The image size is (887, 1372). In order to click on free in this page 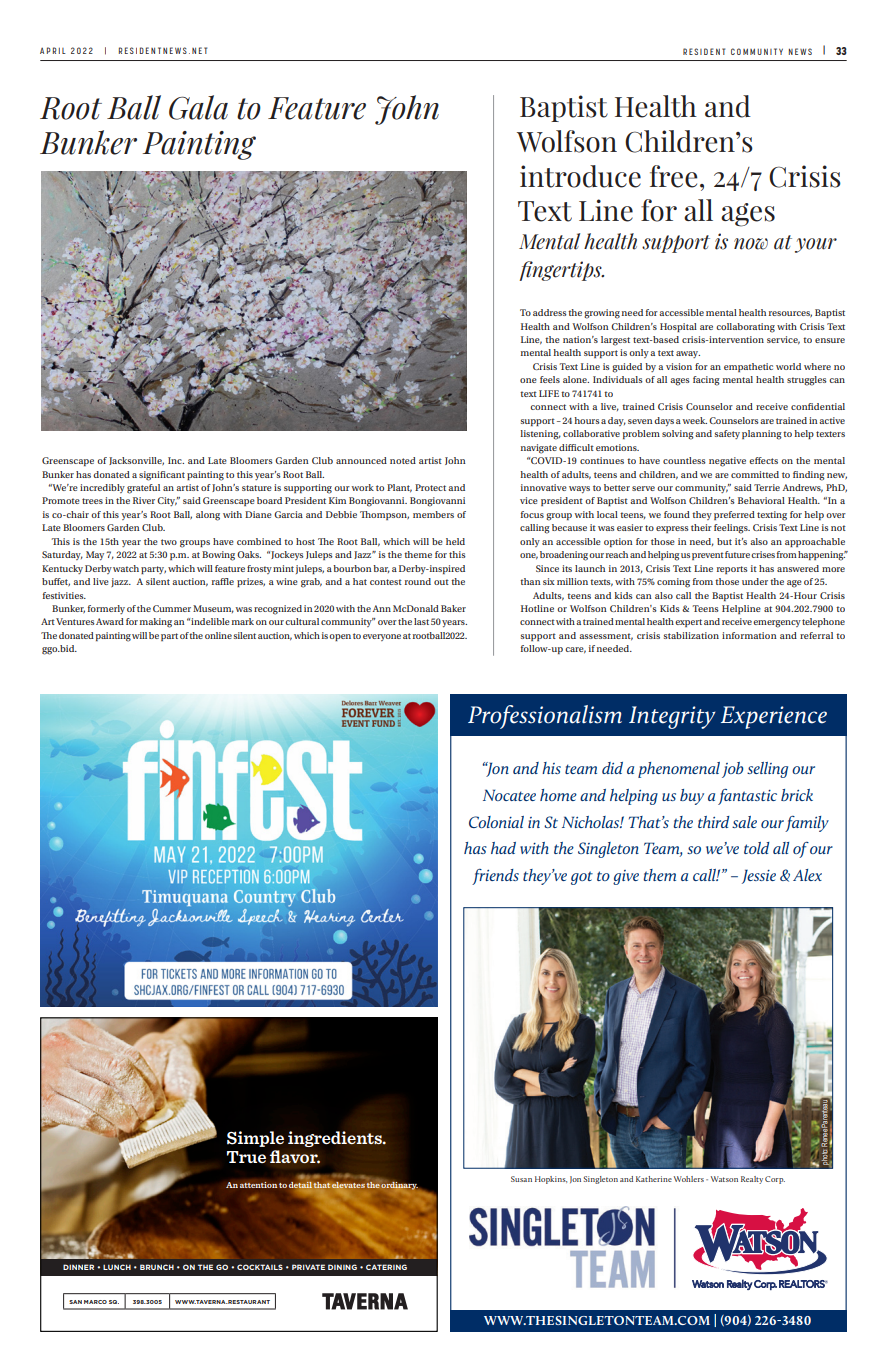, I will do `click(674, 176)`.
